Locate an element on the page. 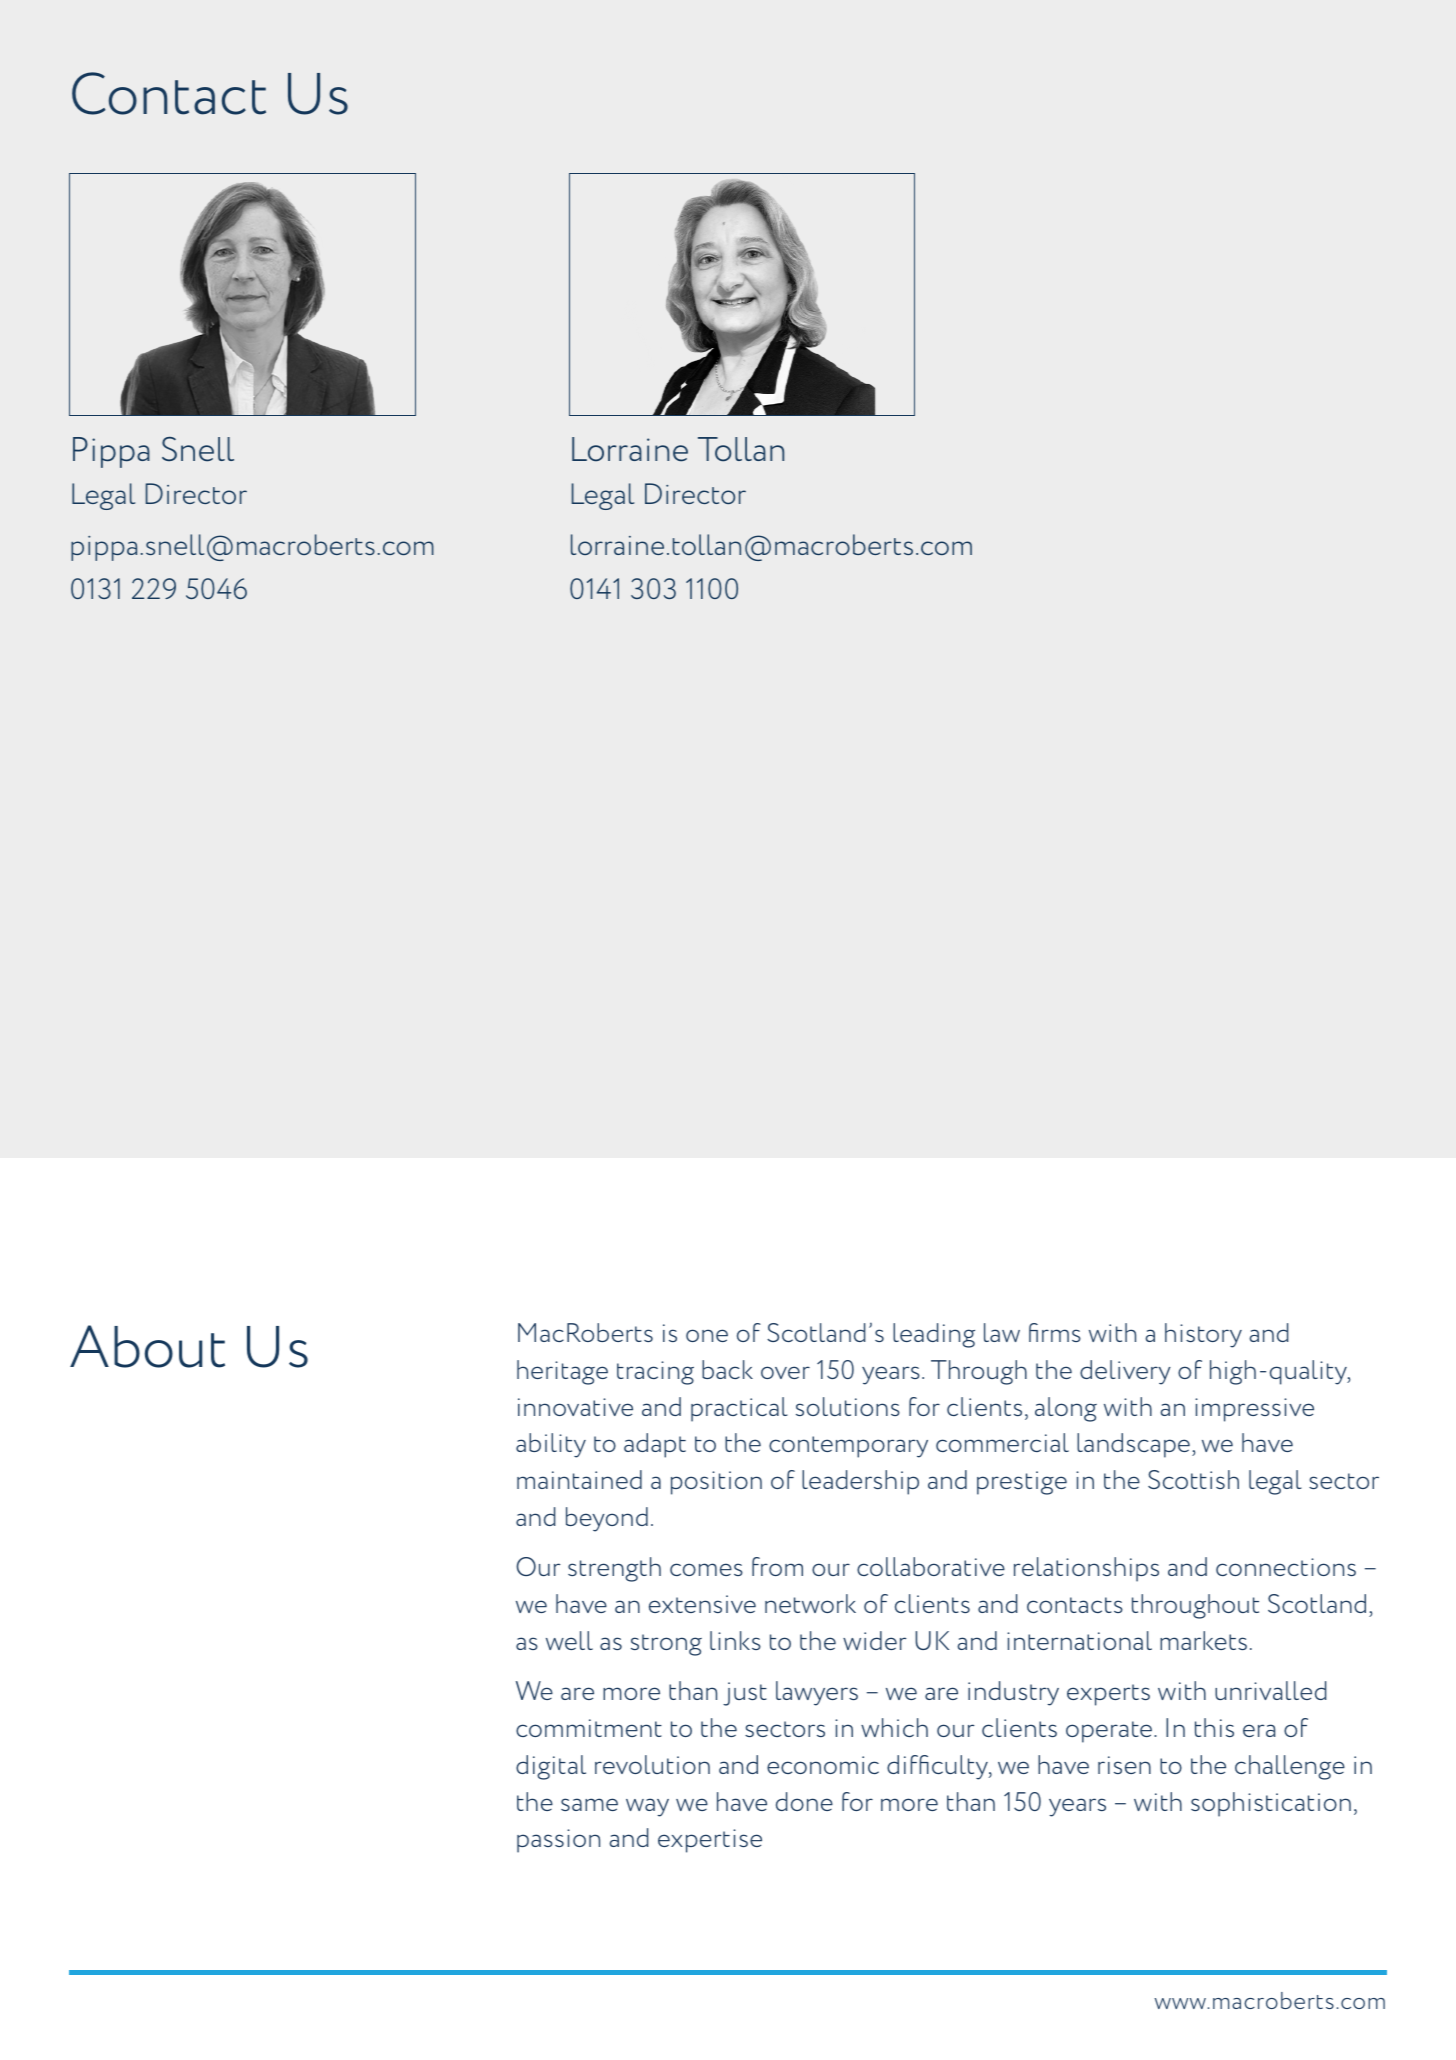  passion is located at coordinates (558, 1841).
